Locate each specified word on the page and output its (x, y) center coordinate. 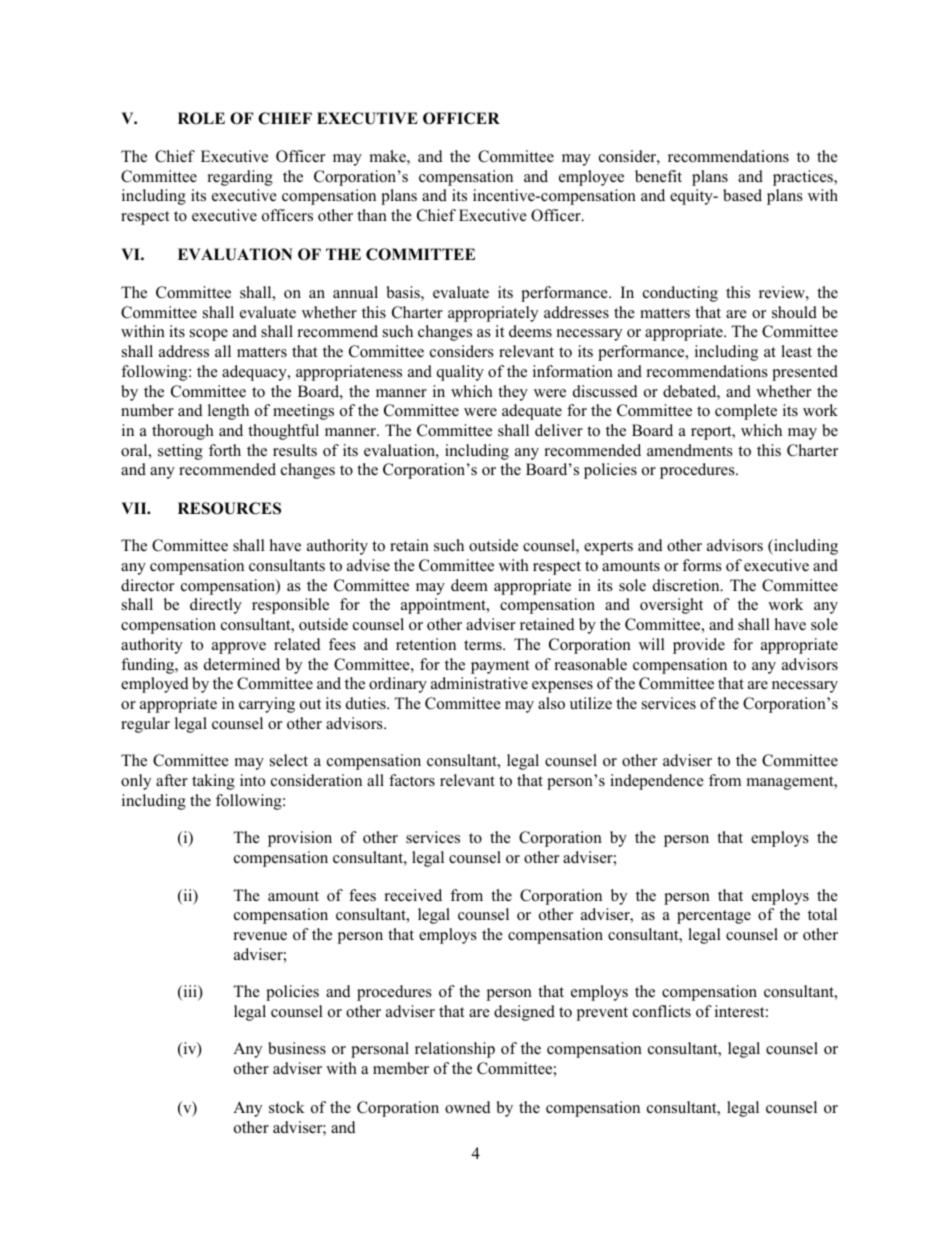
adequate (532, 412)
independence (657, 782)
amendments (690, 450)
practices (804, 178)
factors (412, 780)
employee (591, 178)
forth (225, 450)
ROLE (201, 118)
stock (287, 1107)
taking (213, 782)
